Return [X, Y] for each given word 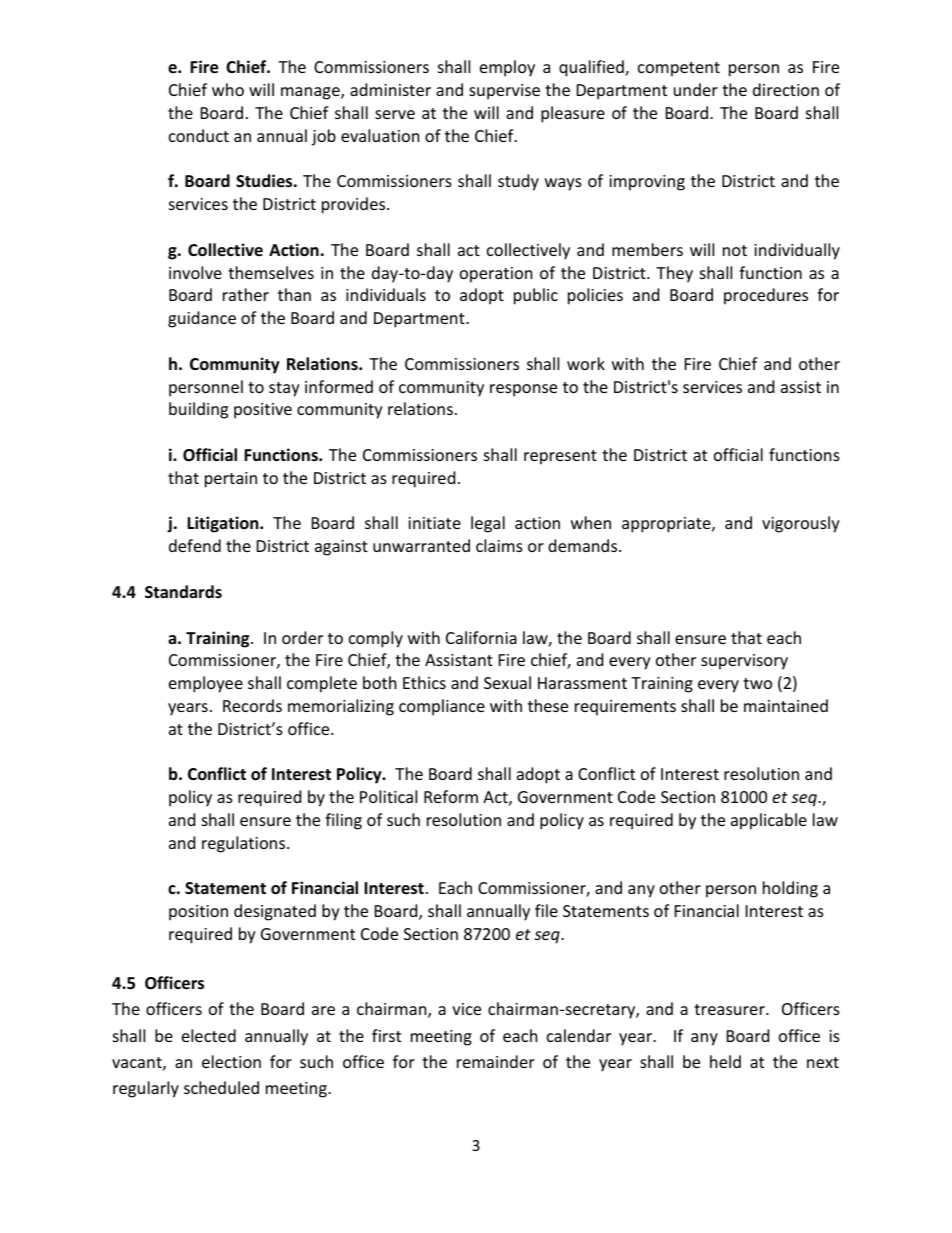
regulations [245, 844]
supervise [504, 92]
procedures [766, 296]
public [536, 296]
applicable [769, 821]
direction [786, 89]
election [231, 1061]
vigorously [801, 524]
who [228, 89]
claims [499, 545]
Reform [451, 796]
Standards [183, 591]
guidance [202, 319]
